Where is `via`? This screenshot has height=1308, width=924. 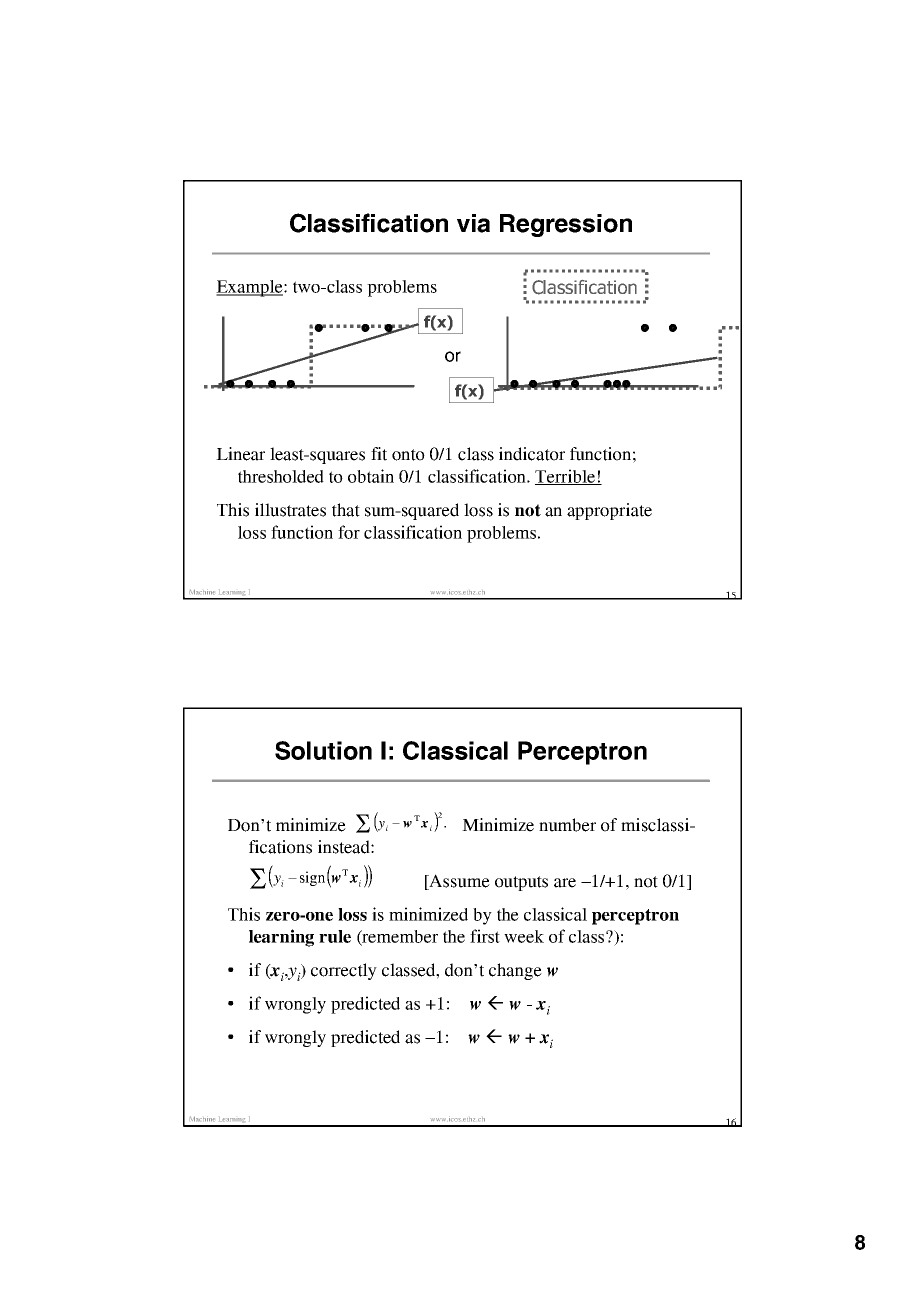
via is located at coordinates (473, 223).
